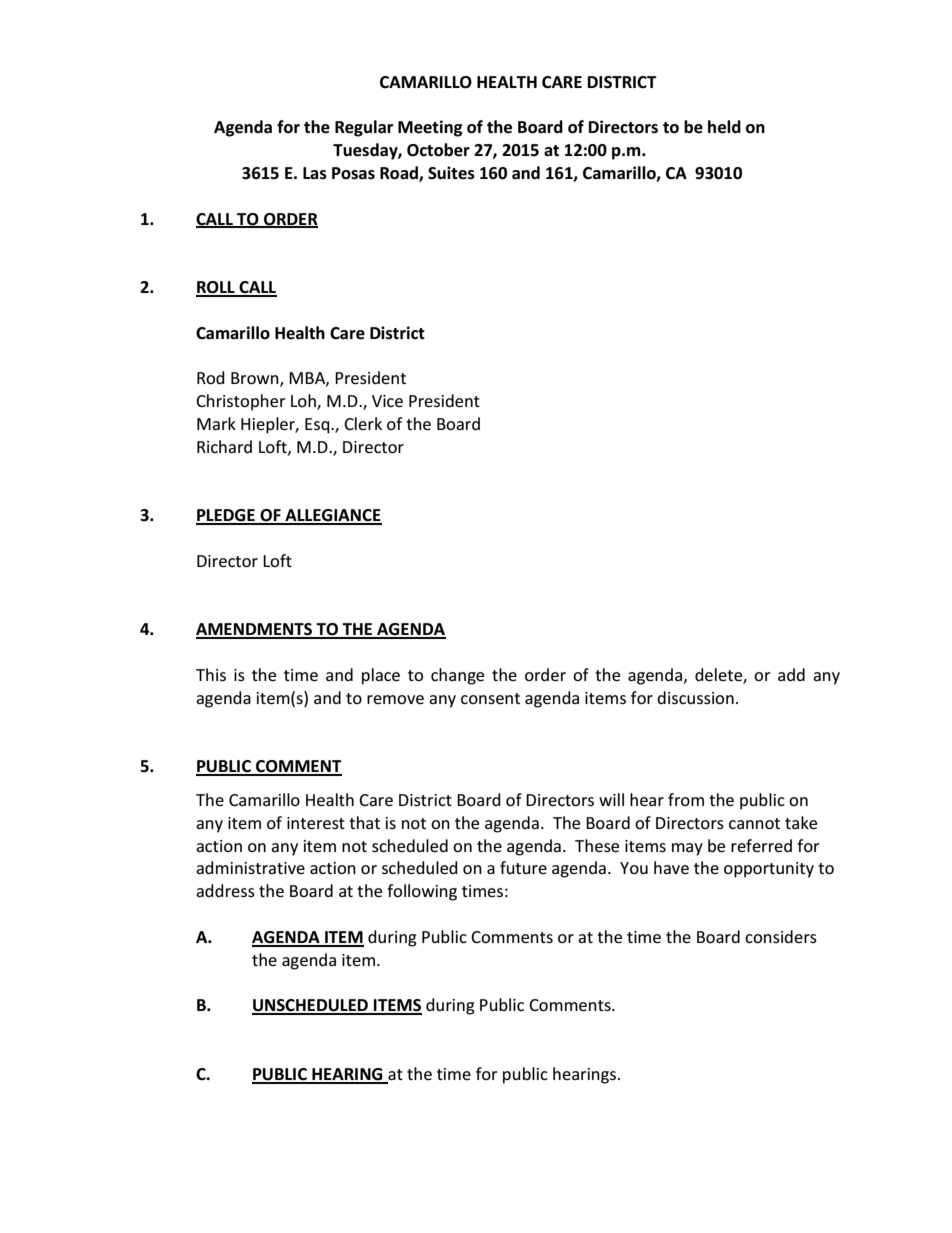 This screenshot has width=952, height=1233. What do you see at coordinates (363, 423) in the screenshot?
I see `Clerk` at bounding box center [363, 423].
